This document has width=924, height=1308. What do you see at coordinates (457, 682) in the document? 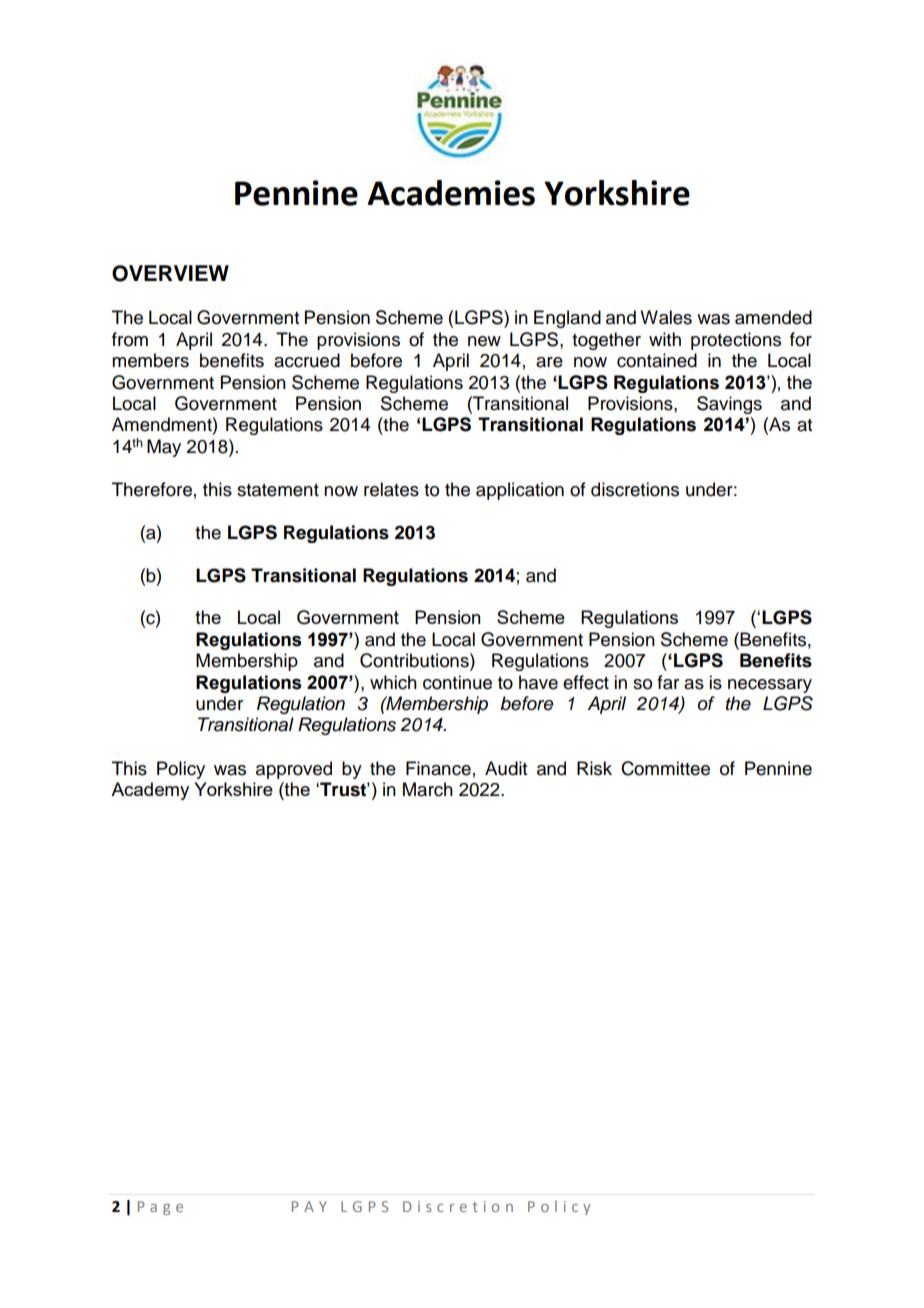
I see `continue` at bounding box center [457, 682].
